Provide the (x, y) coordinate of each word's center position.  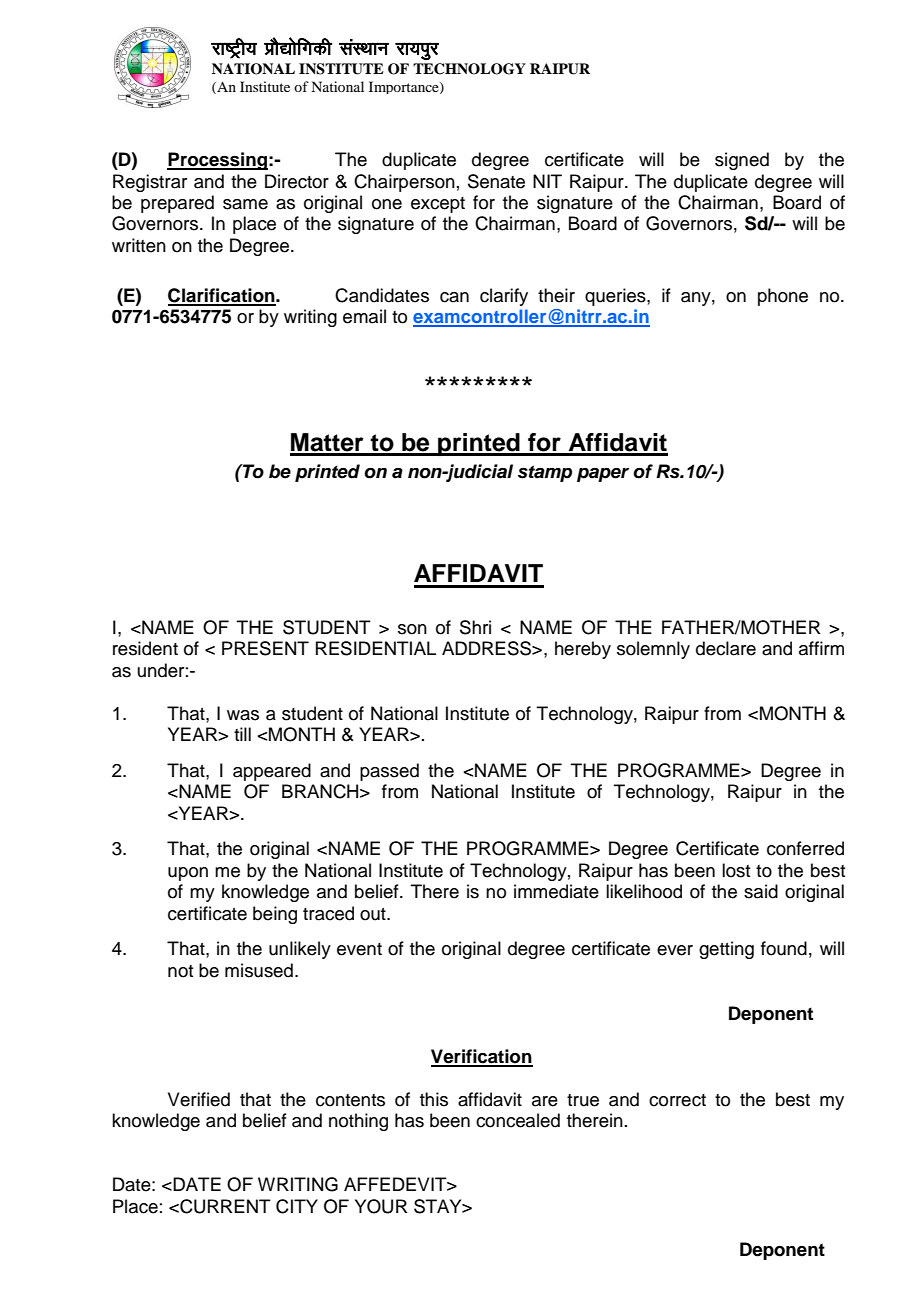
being (275, 915)
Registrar (150, 183)
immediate (556, 891)
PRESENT (265, 648)
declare (726, 648)
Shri (475, 627)
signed (742, 161)
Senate (496, 181)
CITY (297, 1206)
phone (783, 297)
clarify (504, 297)
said (761, 891)
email (364, 316)
